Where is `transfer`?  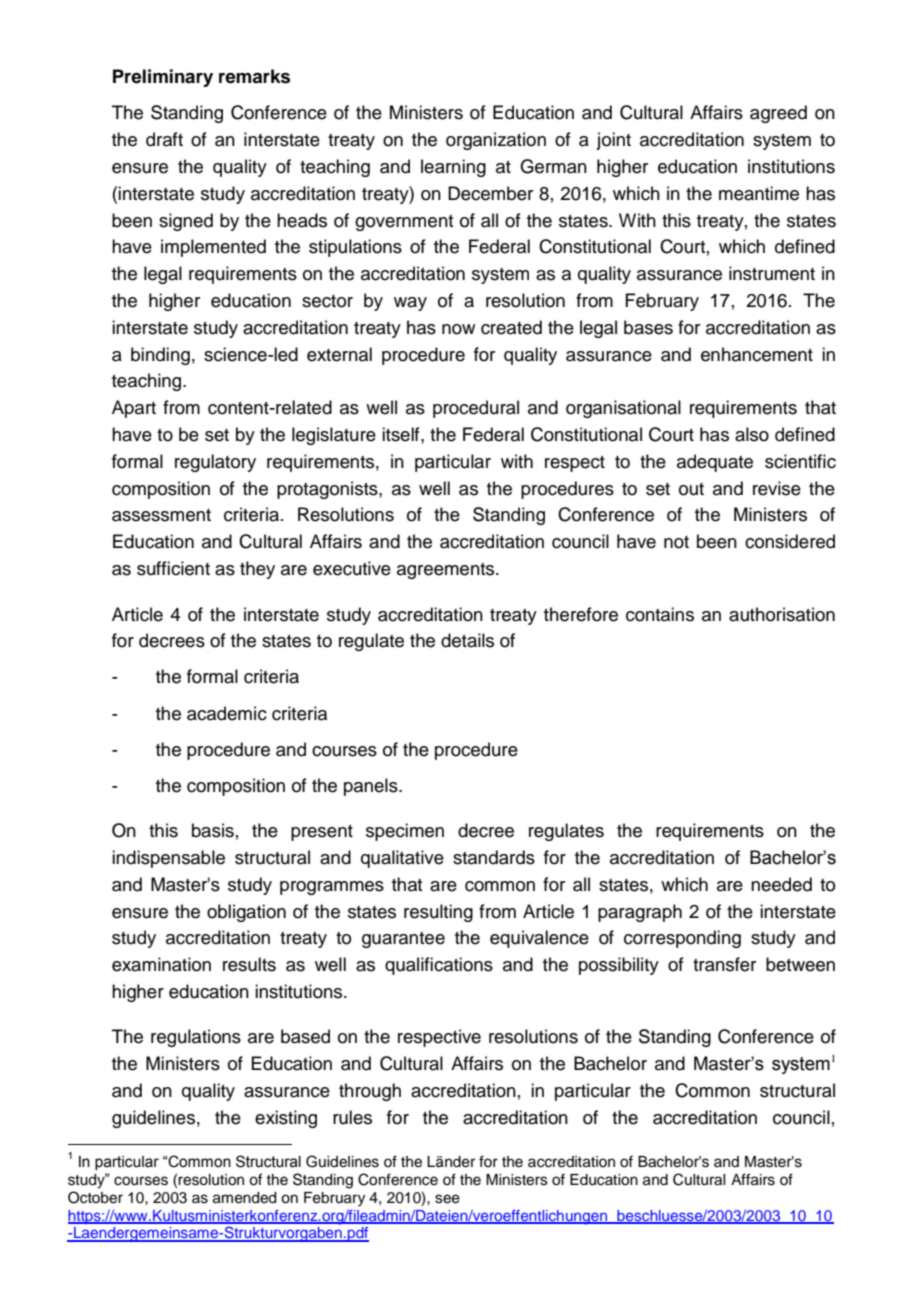 transfer is located at coordinates (724, 964).
